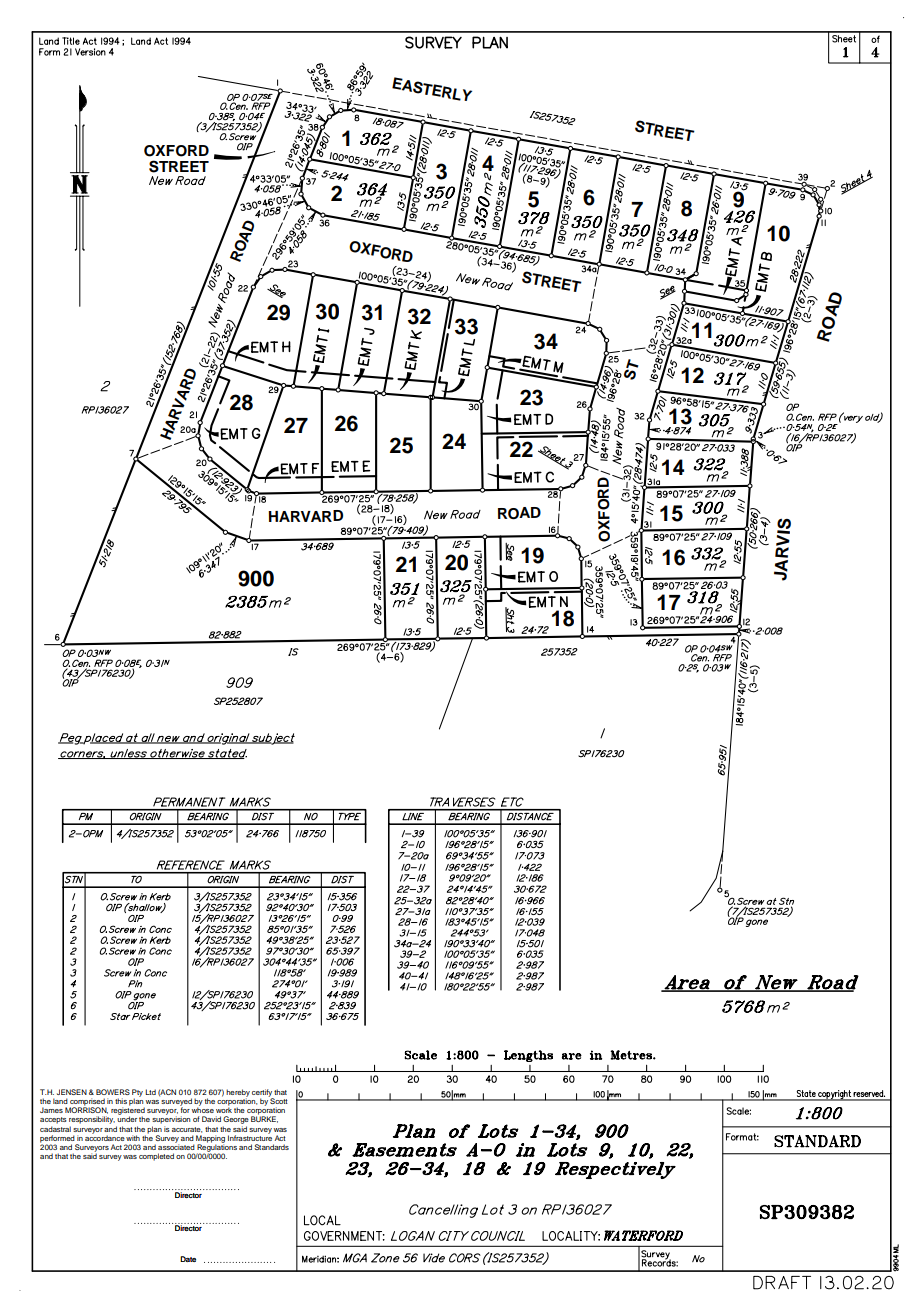 Image resolution: width=924 pixels, height=1308 pixels. I want to click on Scott, so click(278, 1100).
